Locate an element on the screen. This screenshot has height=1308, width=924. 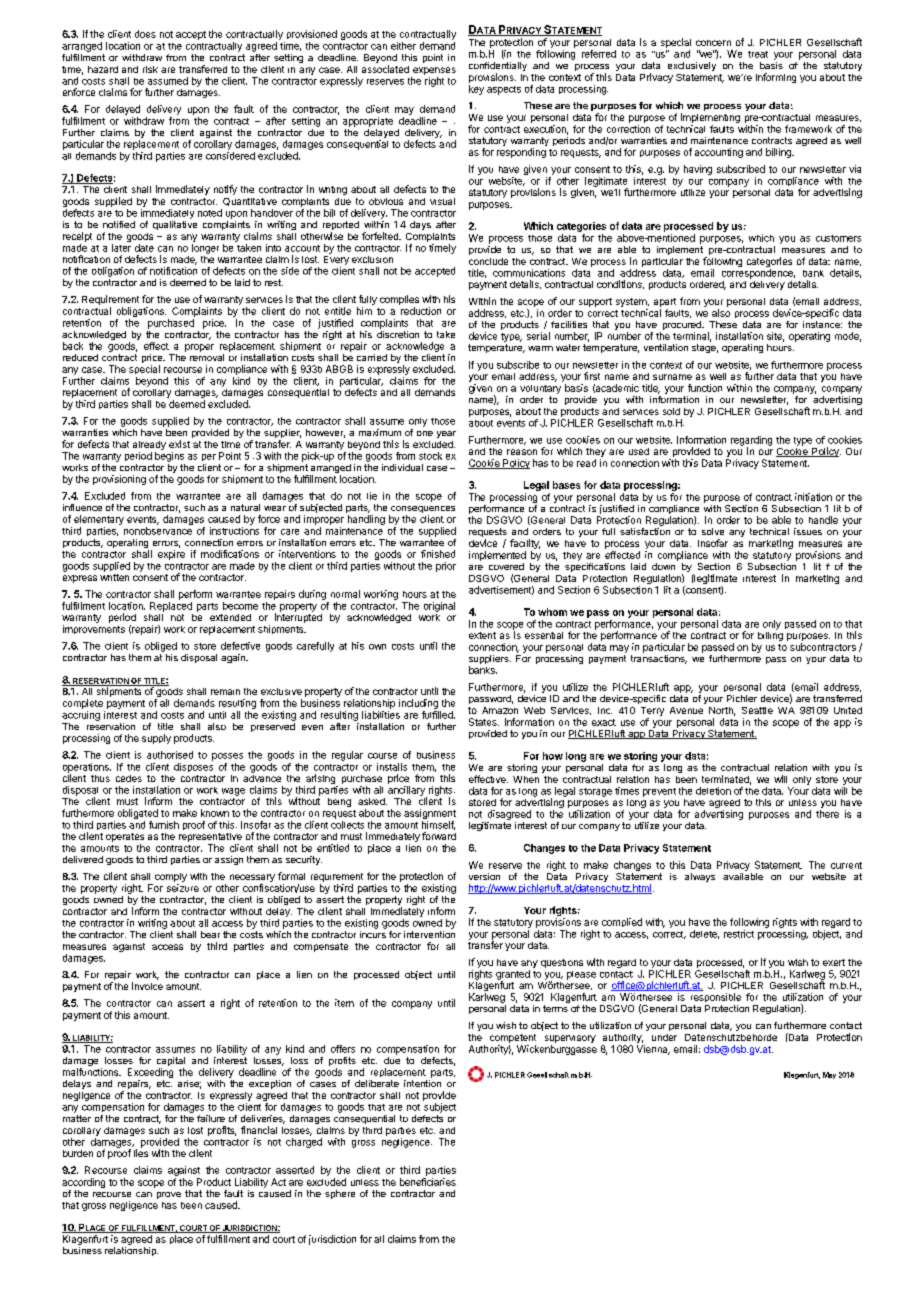
treat is located at coordinates (758, 54).
